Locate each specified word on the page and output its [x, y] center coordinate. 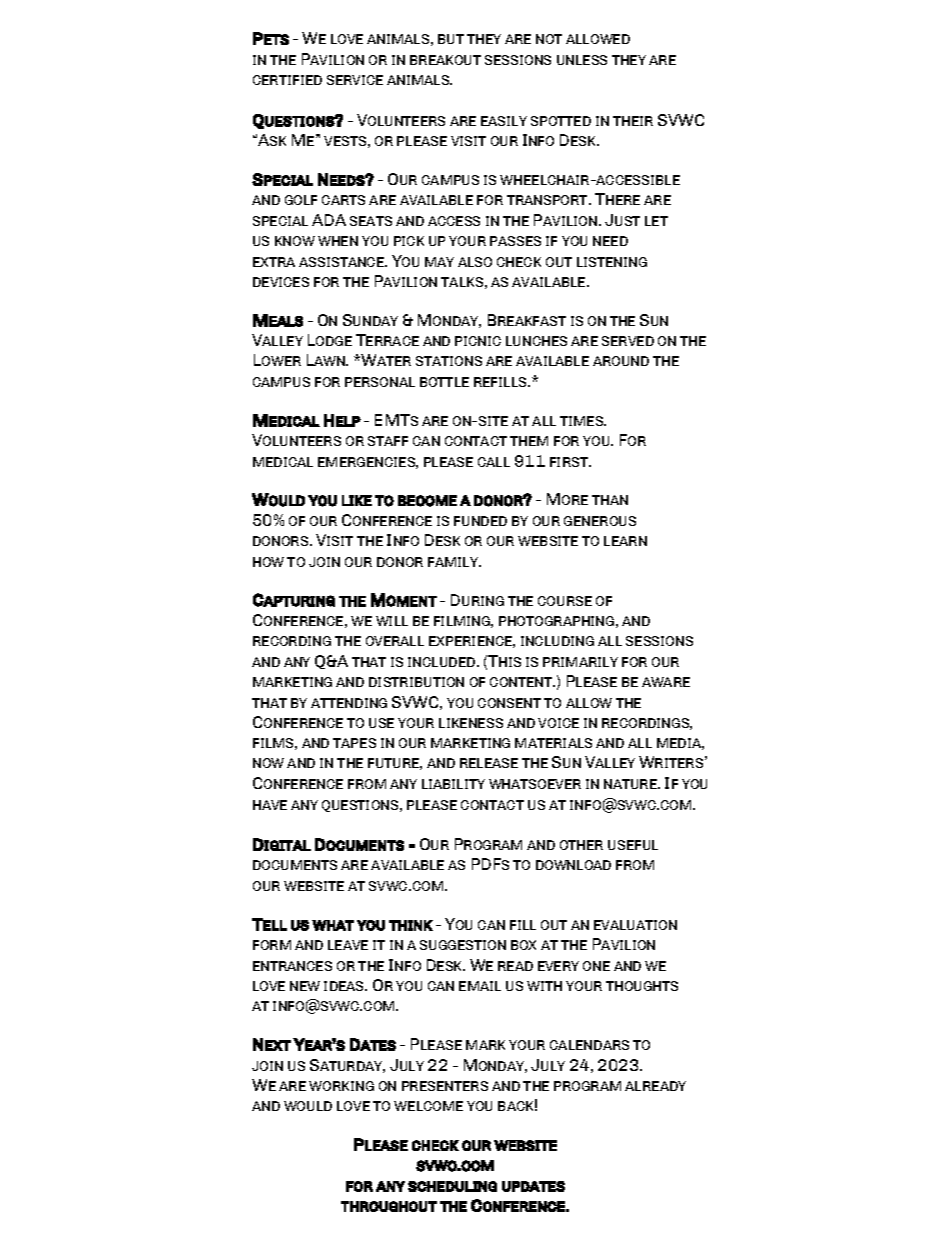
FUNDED [480, 521]
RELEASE [489, 763]
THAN [610, 500]
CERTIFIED [287, 80]
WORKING [341, 1086]
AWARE [666, 682]
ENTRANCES [292, 966]
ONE [596, 966]
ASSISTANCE [343, 262]
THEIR [633, 121]
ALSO [475, 262]
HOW [268, 562]
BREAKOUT [445, 60]
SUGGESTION [463, 945]
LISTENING [612, 262]
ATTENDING [349, 703]
